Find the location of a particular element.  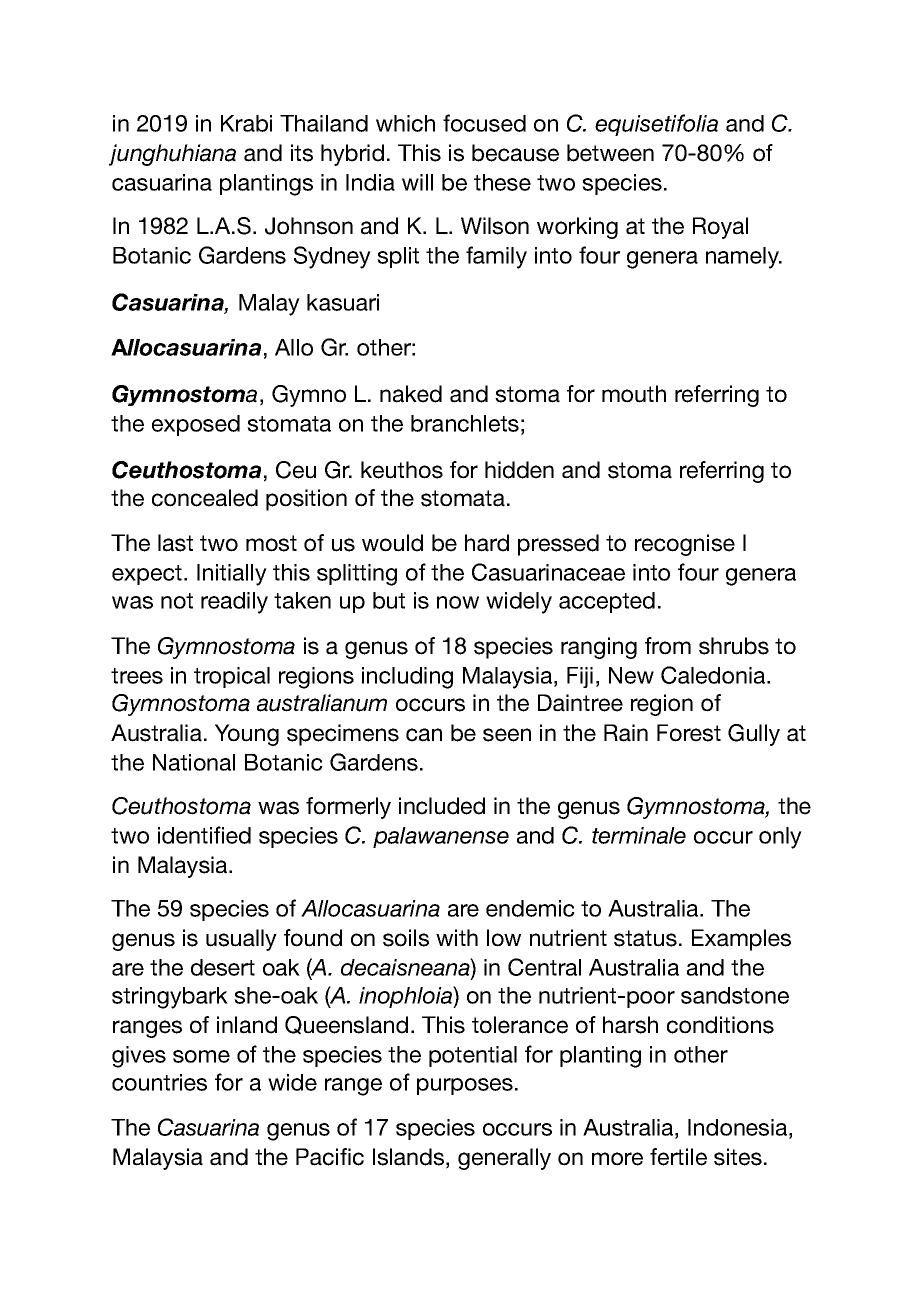

hard is located at coordinates (487, 543).
